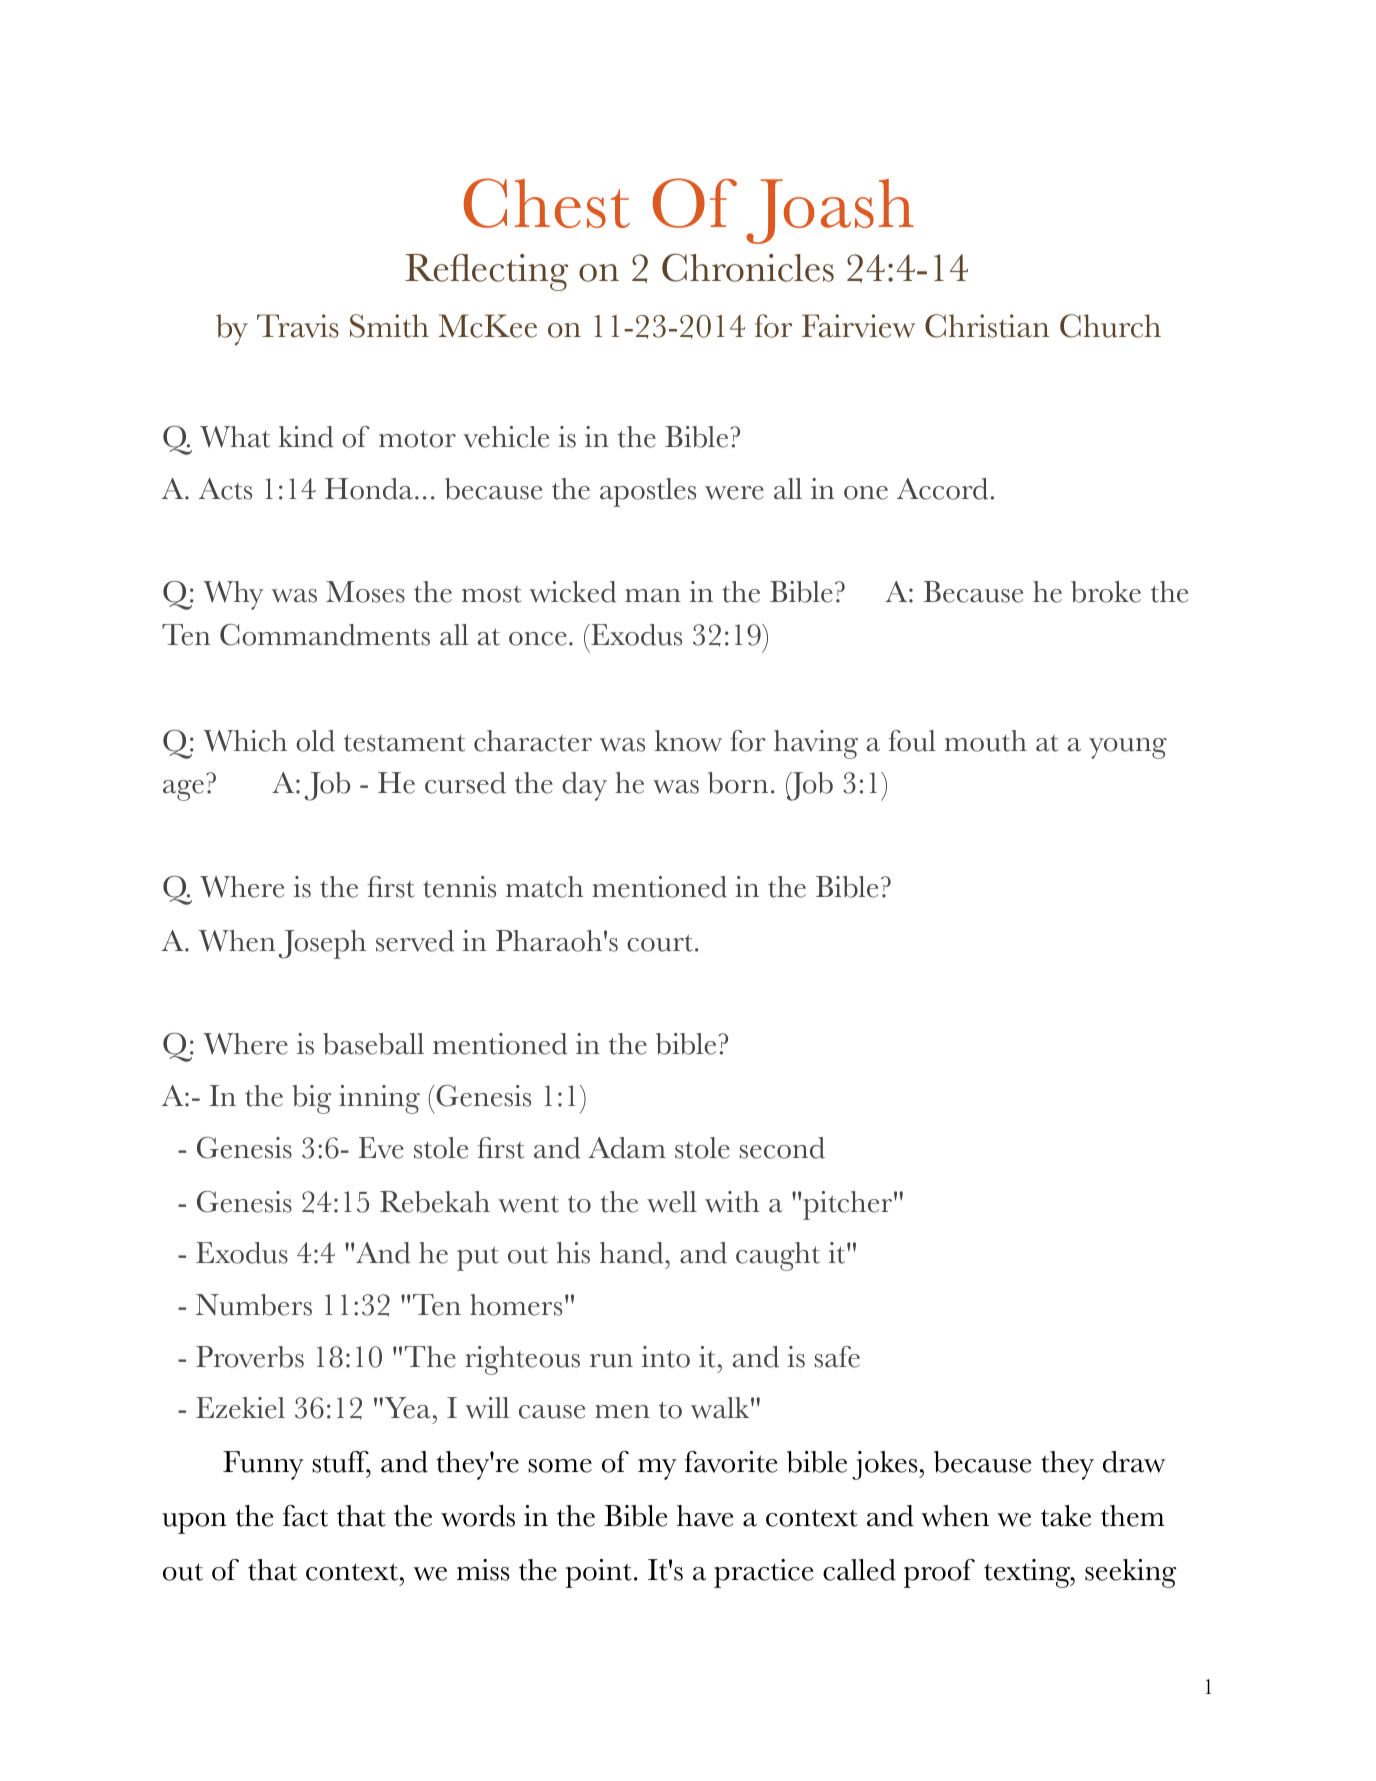  Describe the element at coordinates (847, 1205) in the screenshot. I see `pitcher` at that location.
